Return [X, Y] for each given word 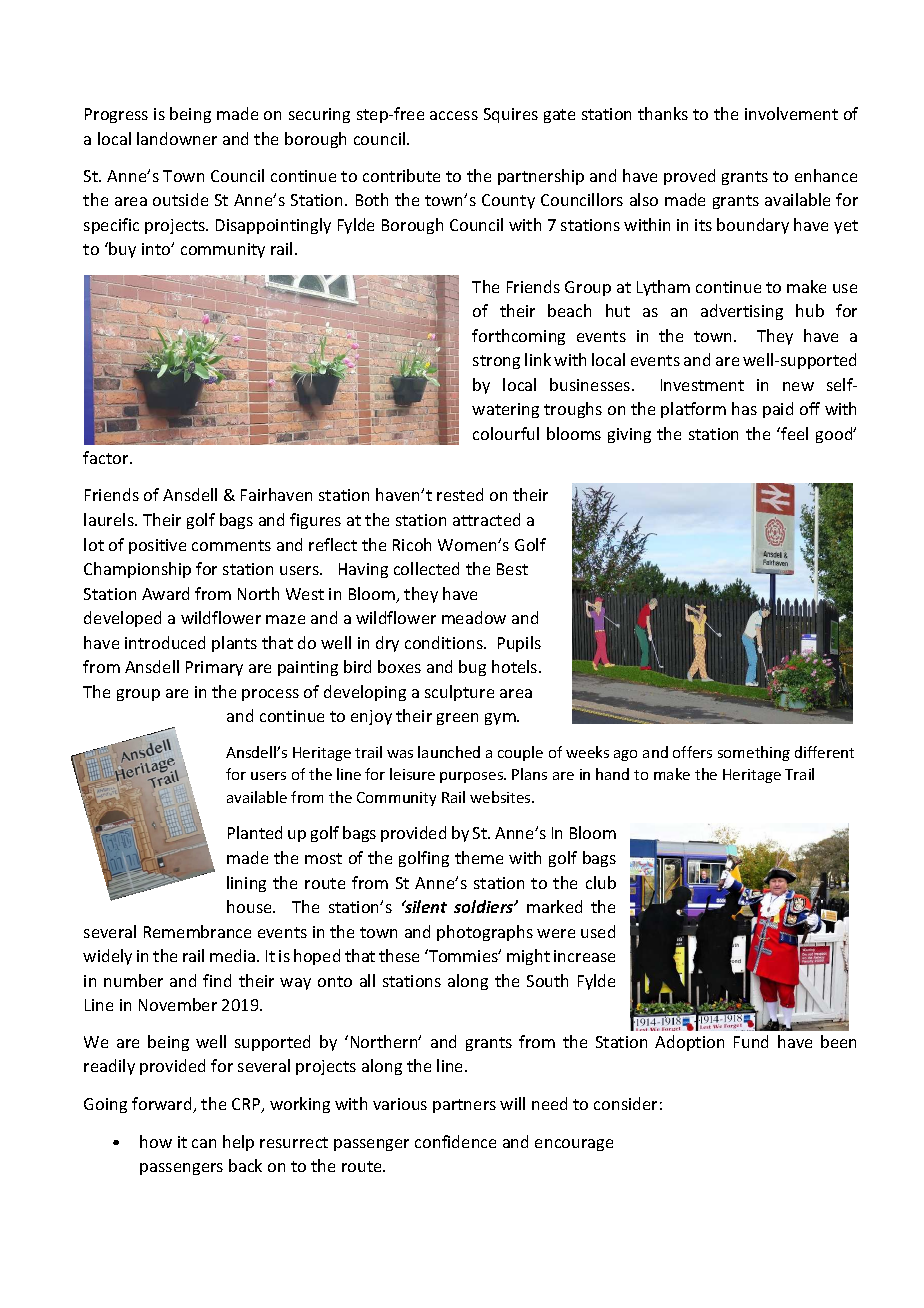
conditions [445, 642]
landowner [177, 138]
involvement [791, 113]
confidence [455, 1141]
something [754, 753]
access [454, 115]
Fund [751, 1041]
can [204, 1143]
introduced [165, 642]
